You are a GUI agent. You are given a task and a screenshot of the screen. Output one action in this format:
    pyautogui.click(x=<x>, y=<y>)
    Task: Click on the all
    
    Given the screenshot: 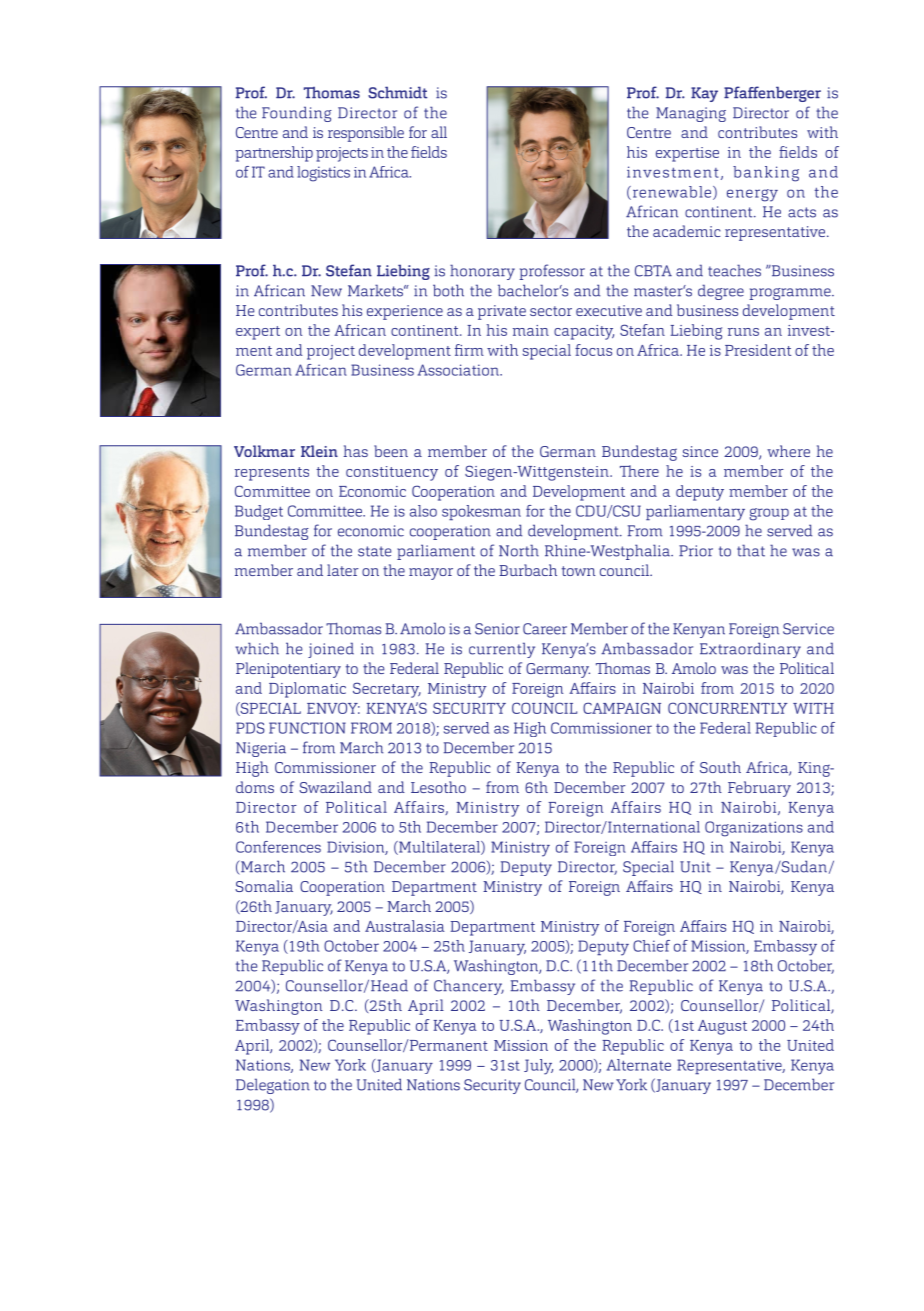 What is the action you would take?
    pyautogui.click(x=439, y=132)
